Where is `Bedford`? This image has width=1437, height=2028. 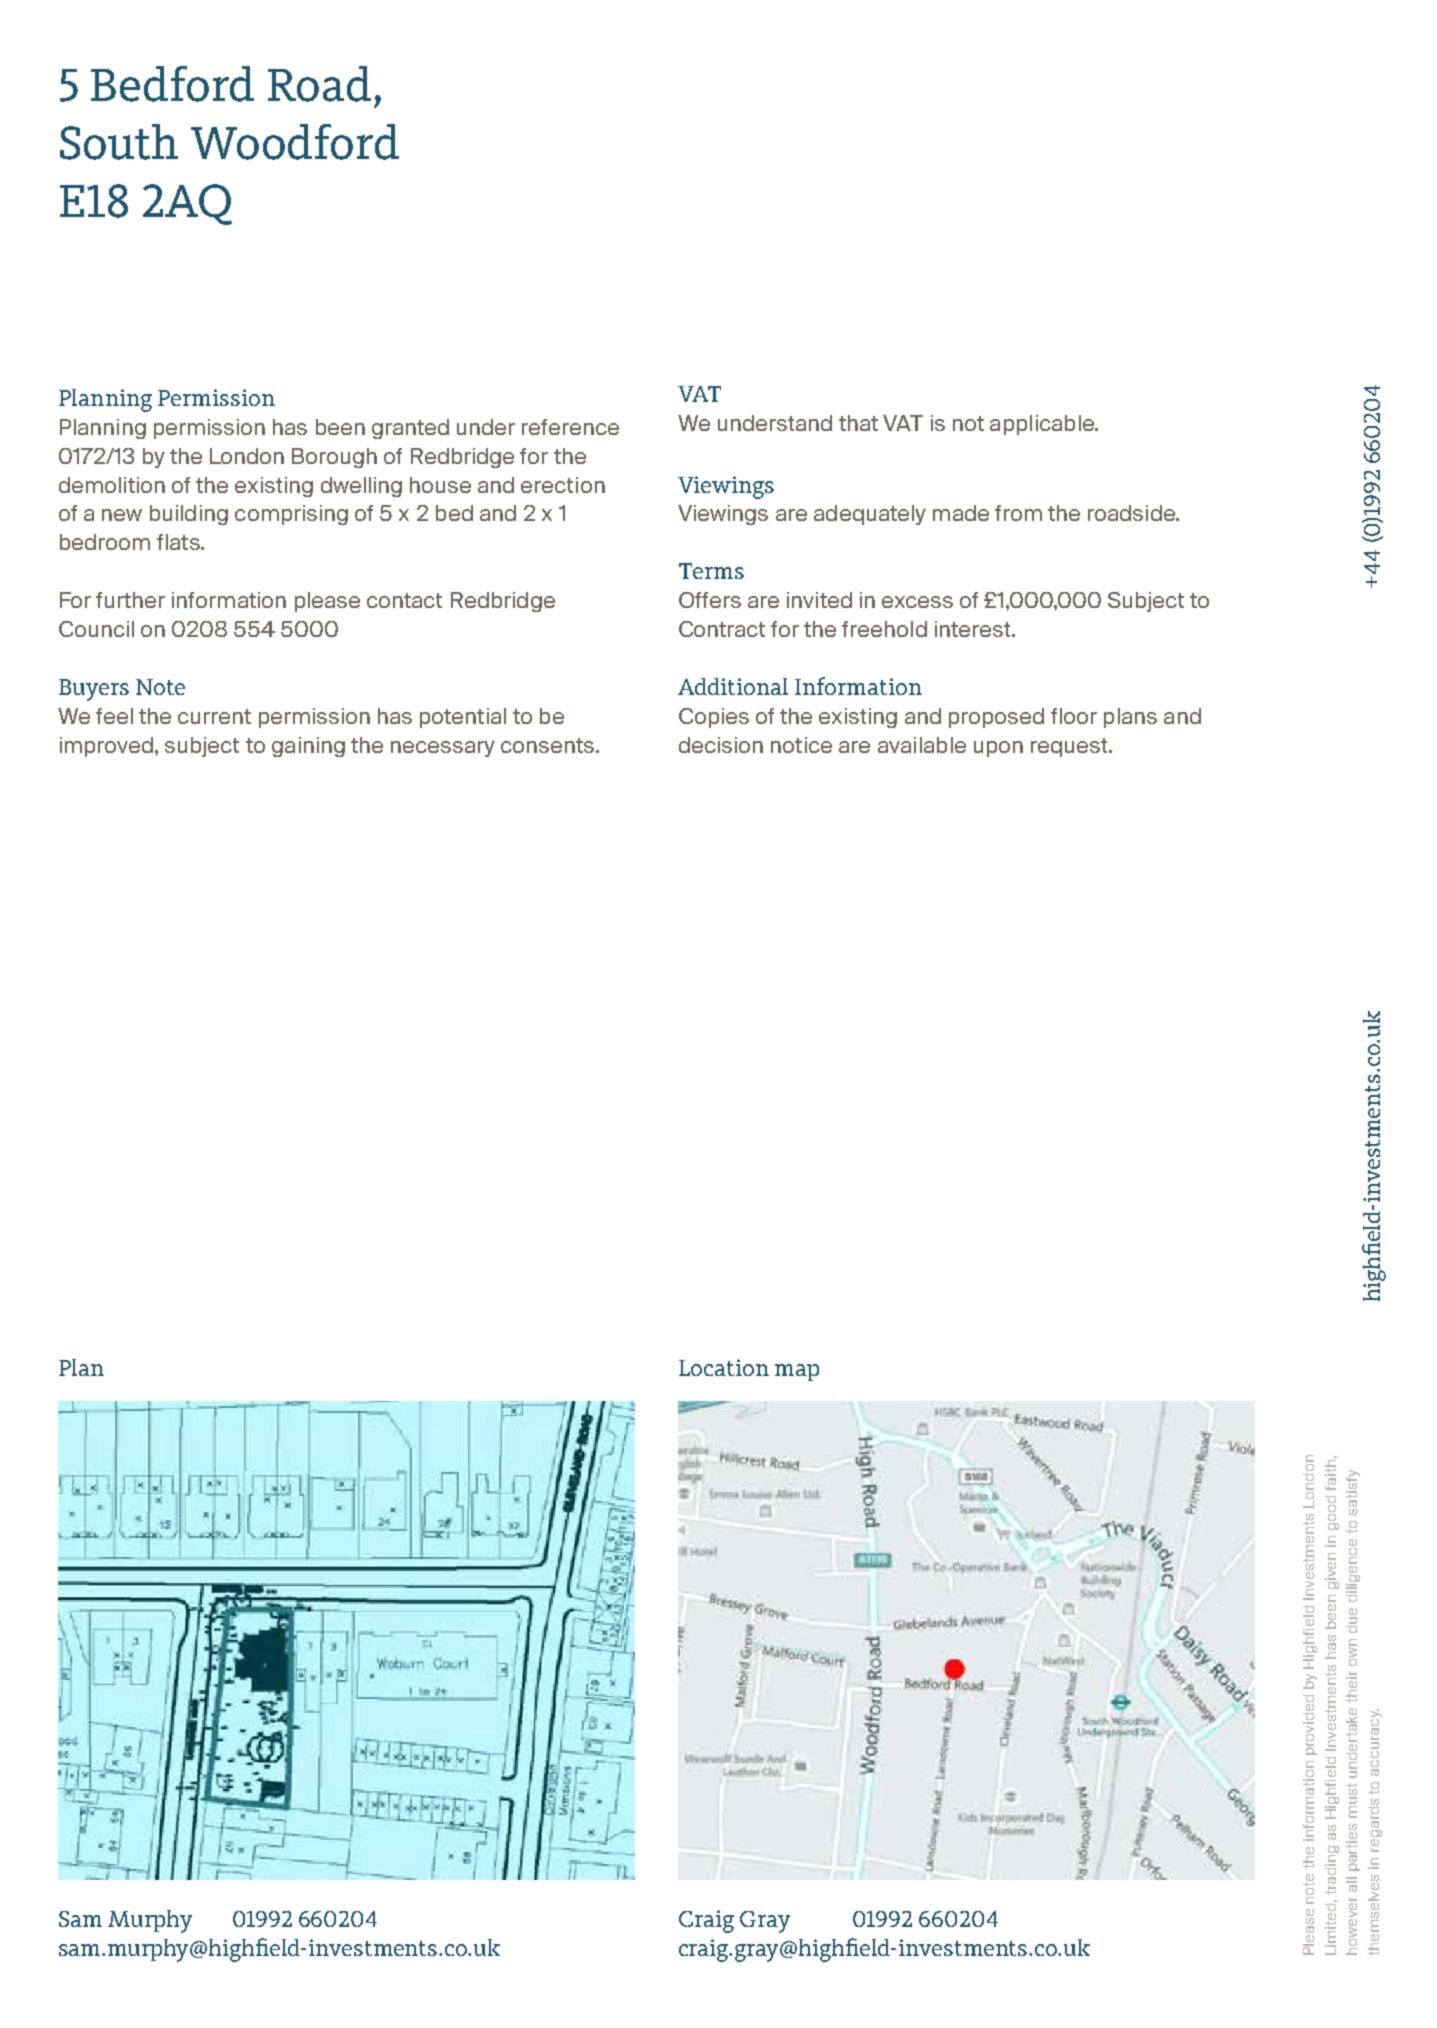 Bedford is located at coordinates (172, 84).
